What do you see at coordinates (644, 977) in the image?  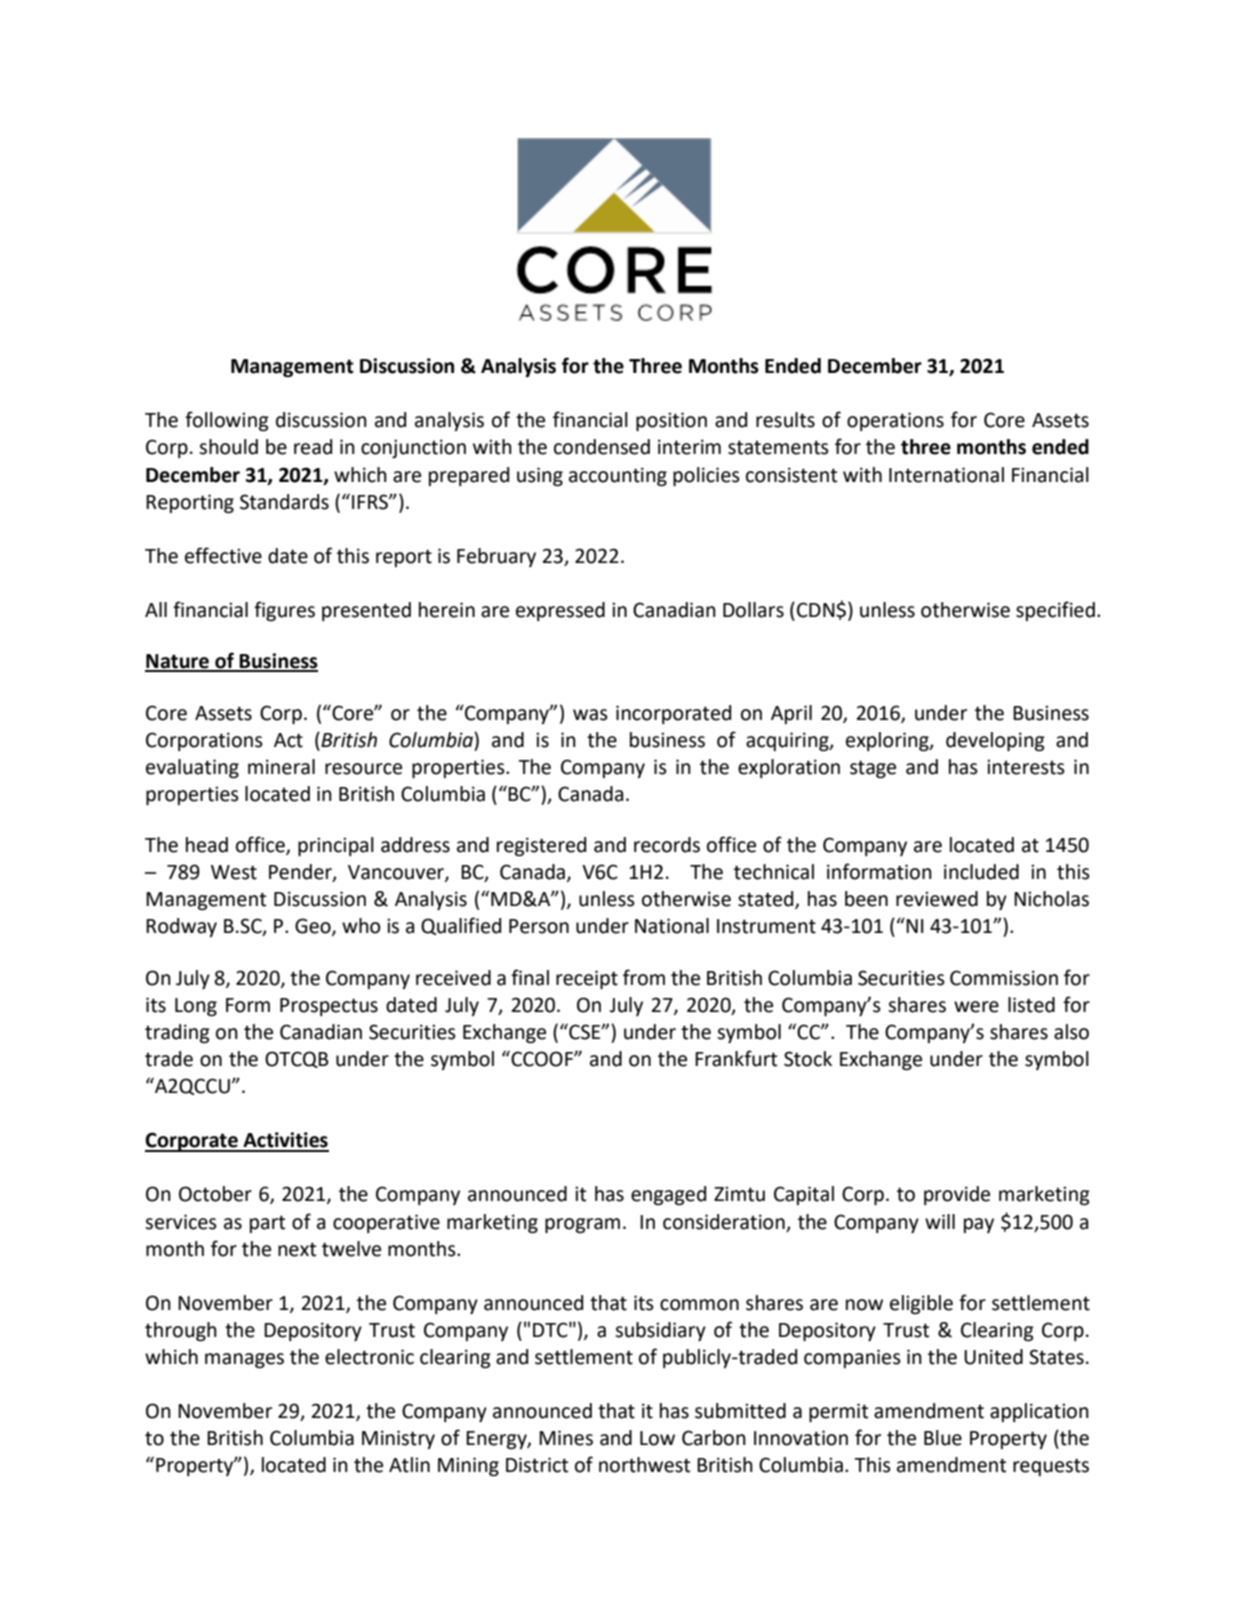 I see `from` at bounding box center [644, 977].
